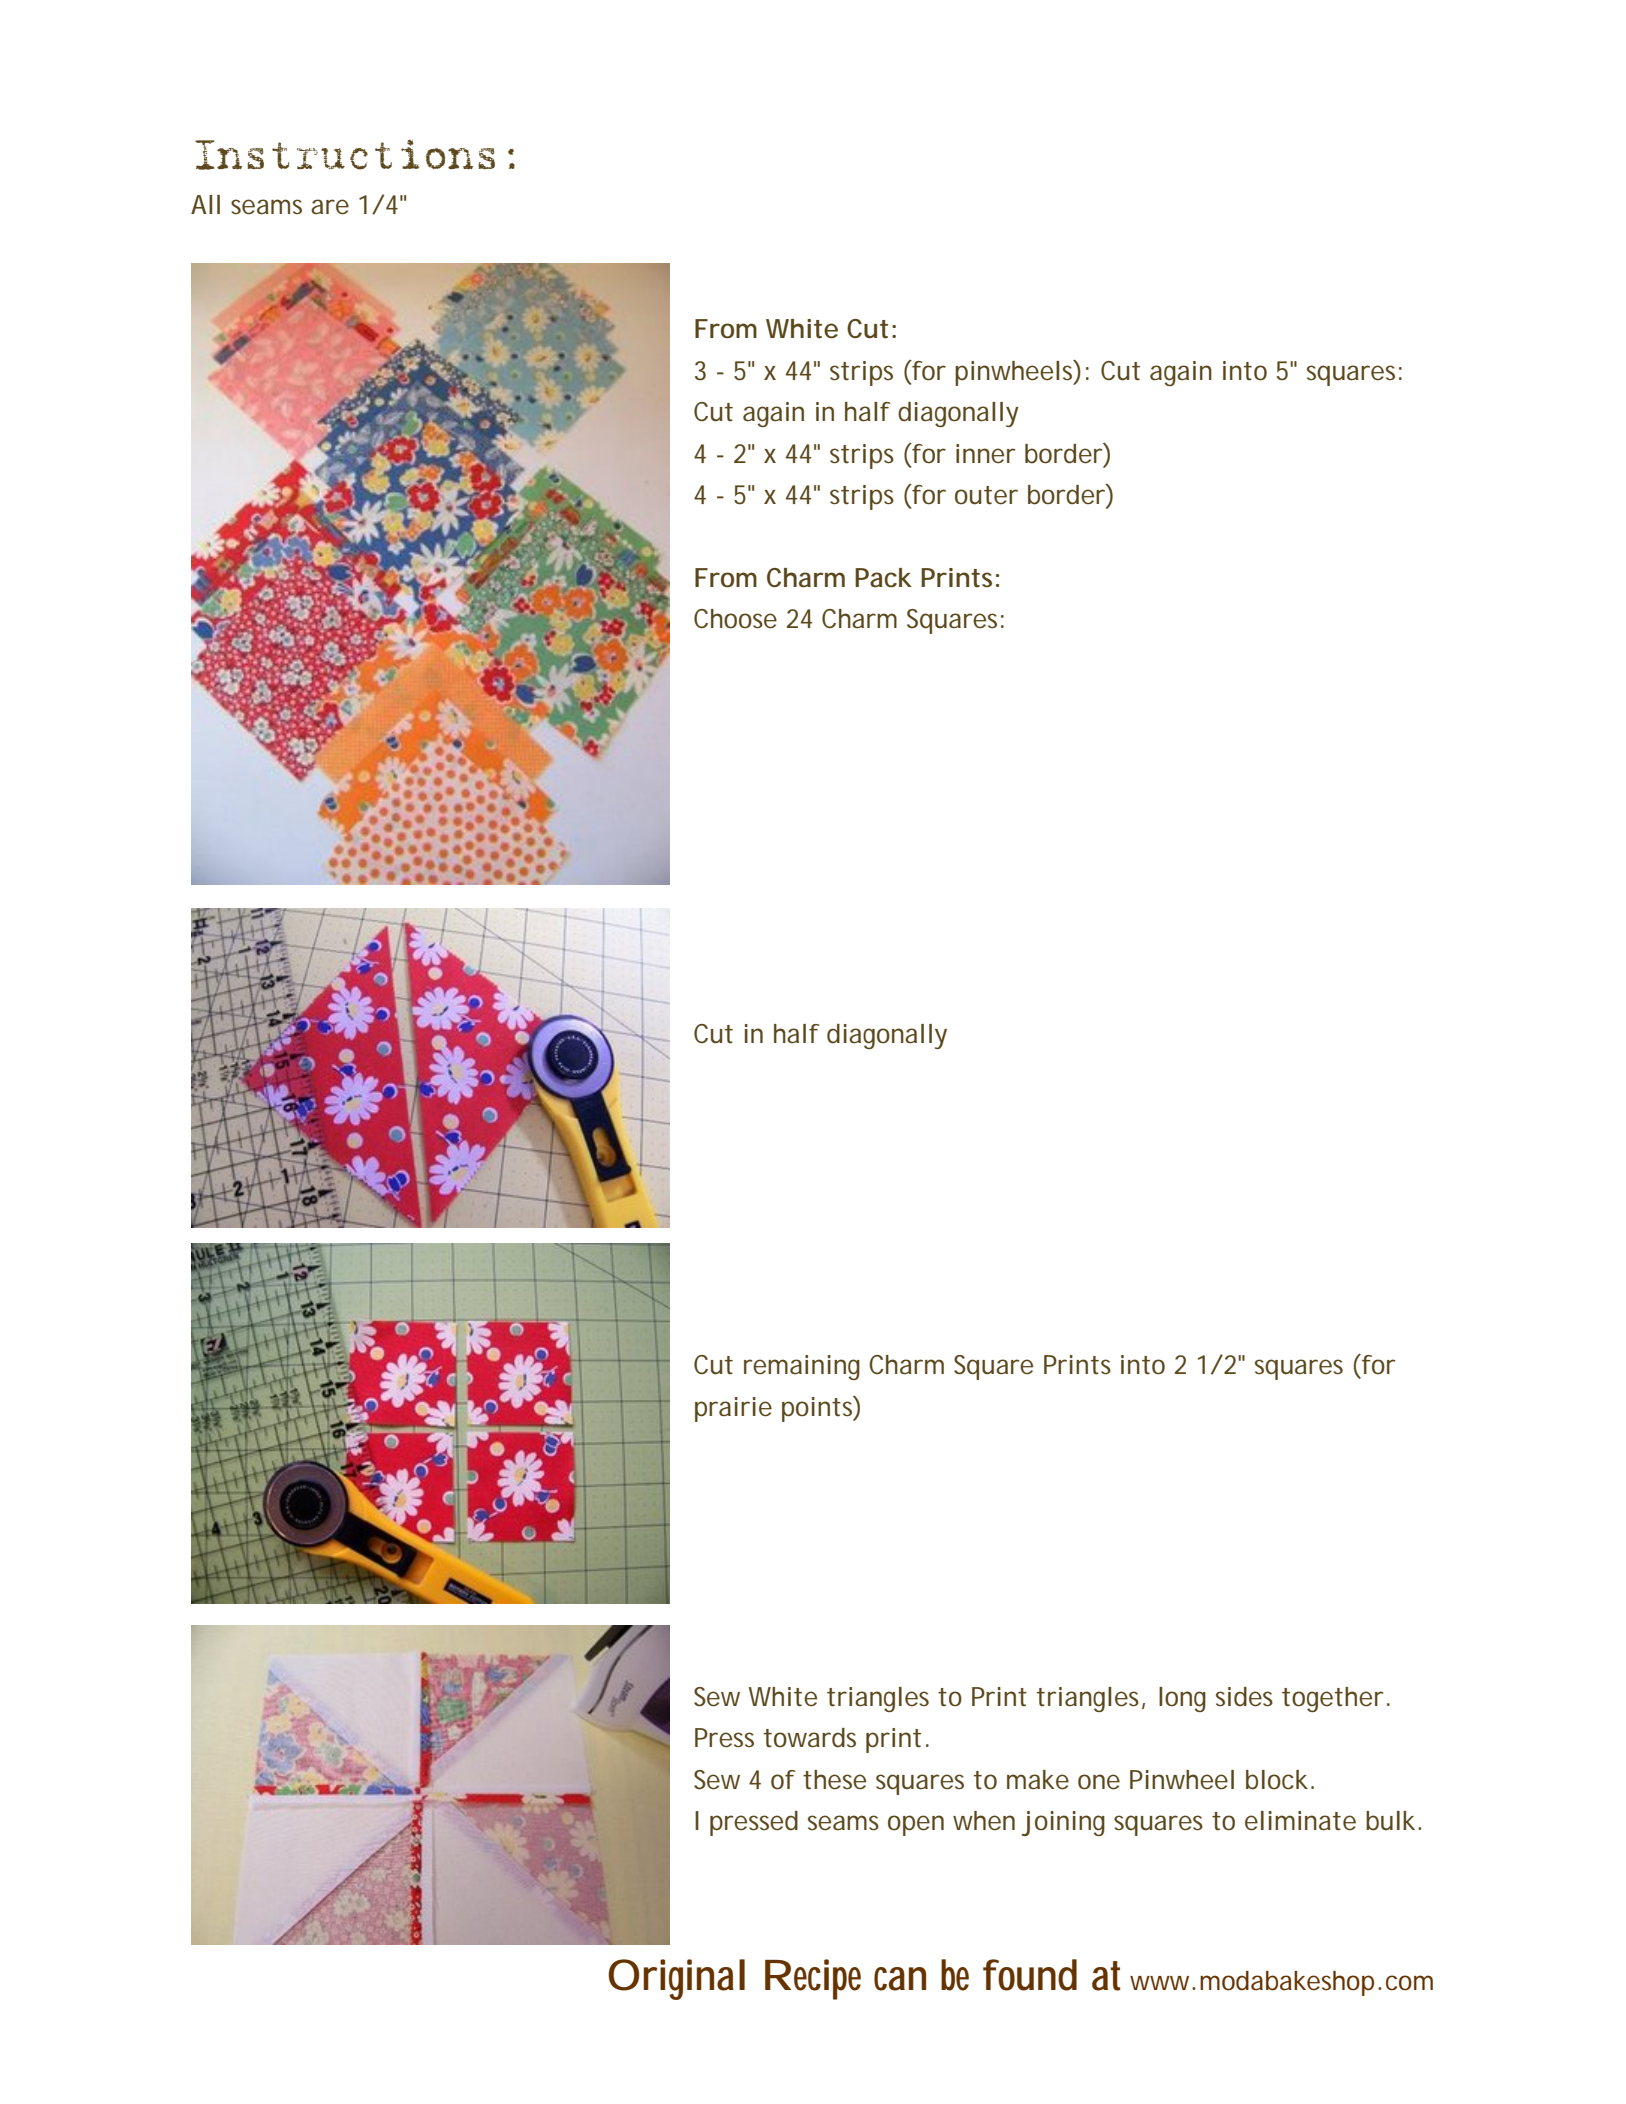 The width and height of the page is (1626, 2104). I want to click on Instructions, so click(345, 155).
